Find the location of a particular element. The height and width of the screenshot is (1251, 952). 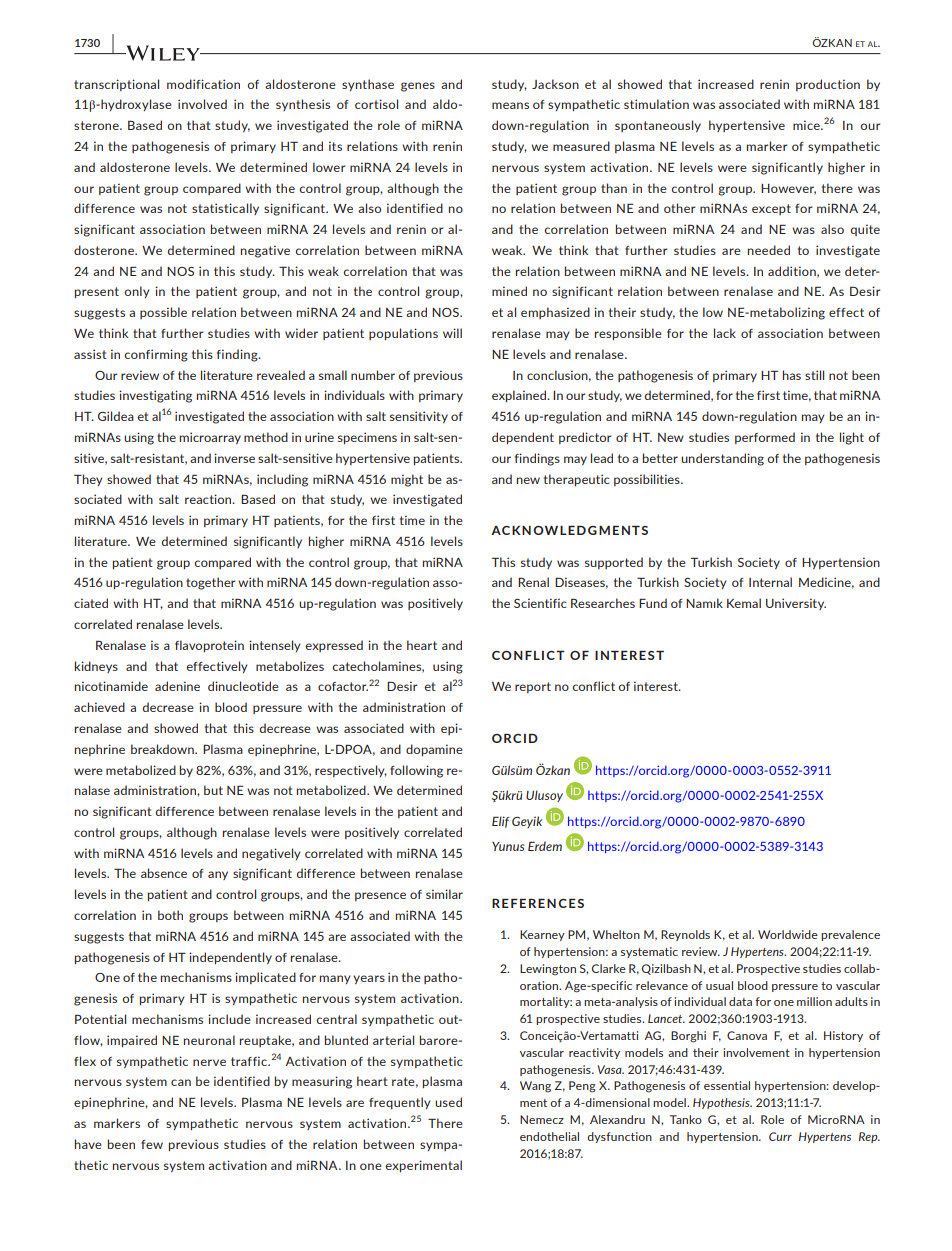

used is located at coordinates (448, 1102).
